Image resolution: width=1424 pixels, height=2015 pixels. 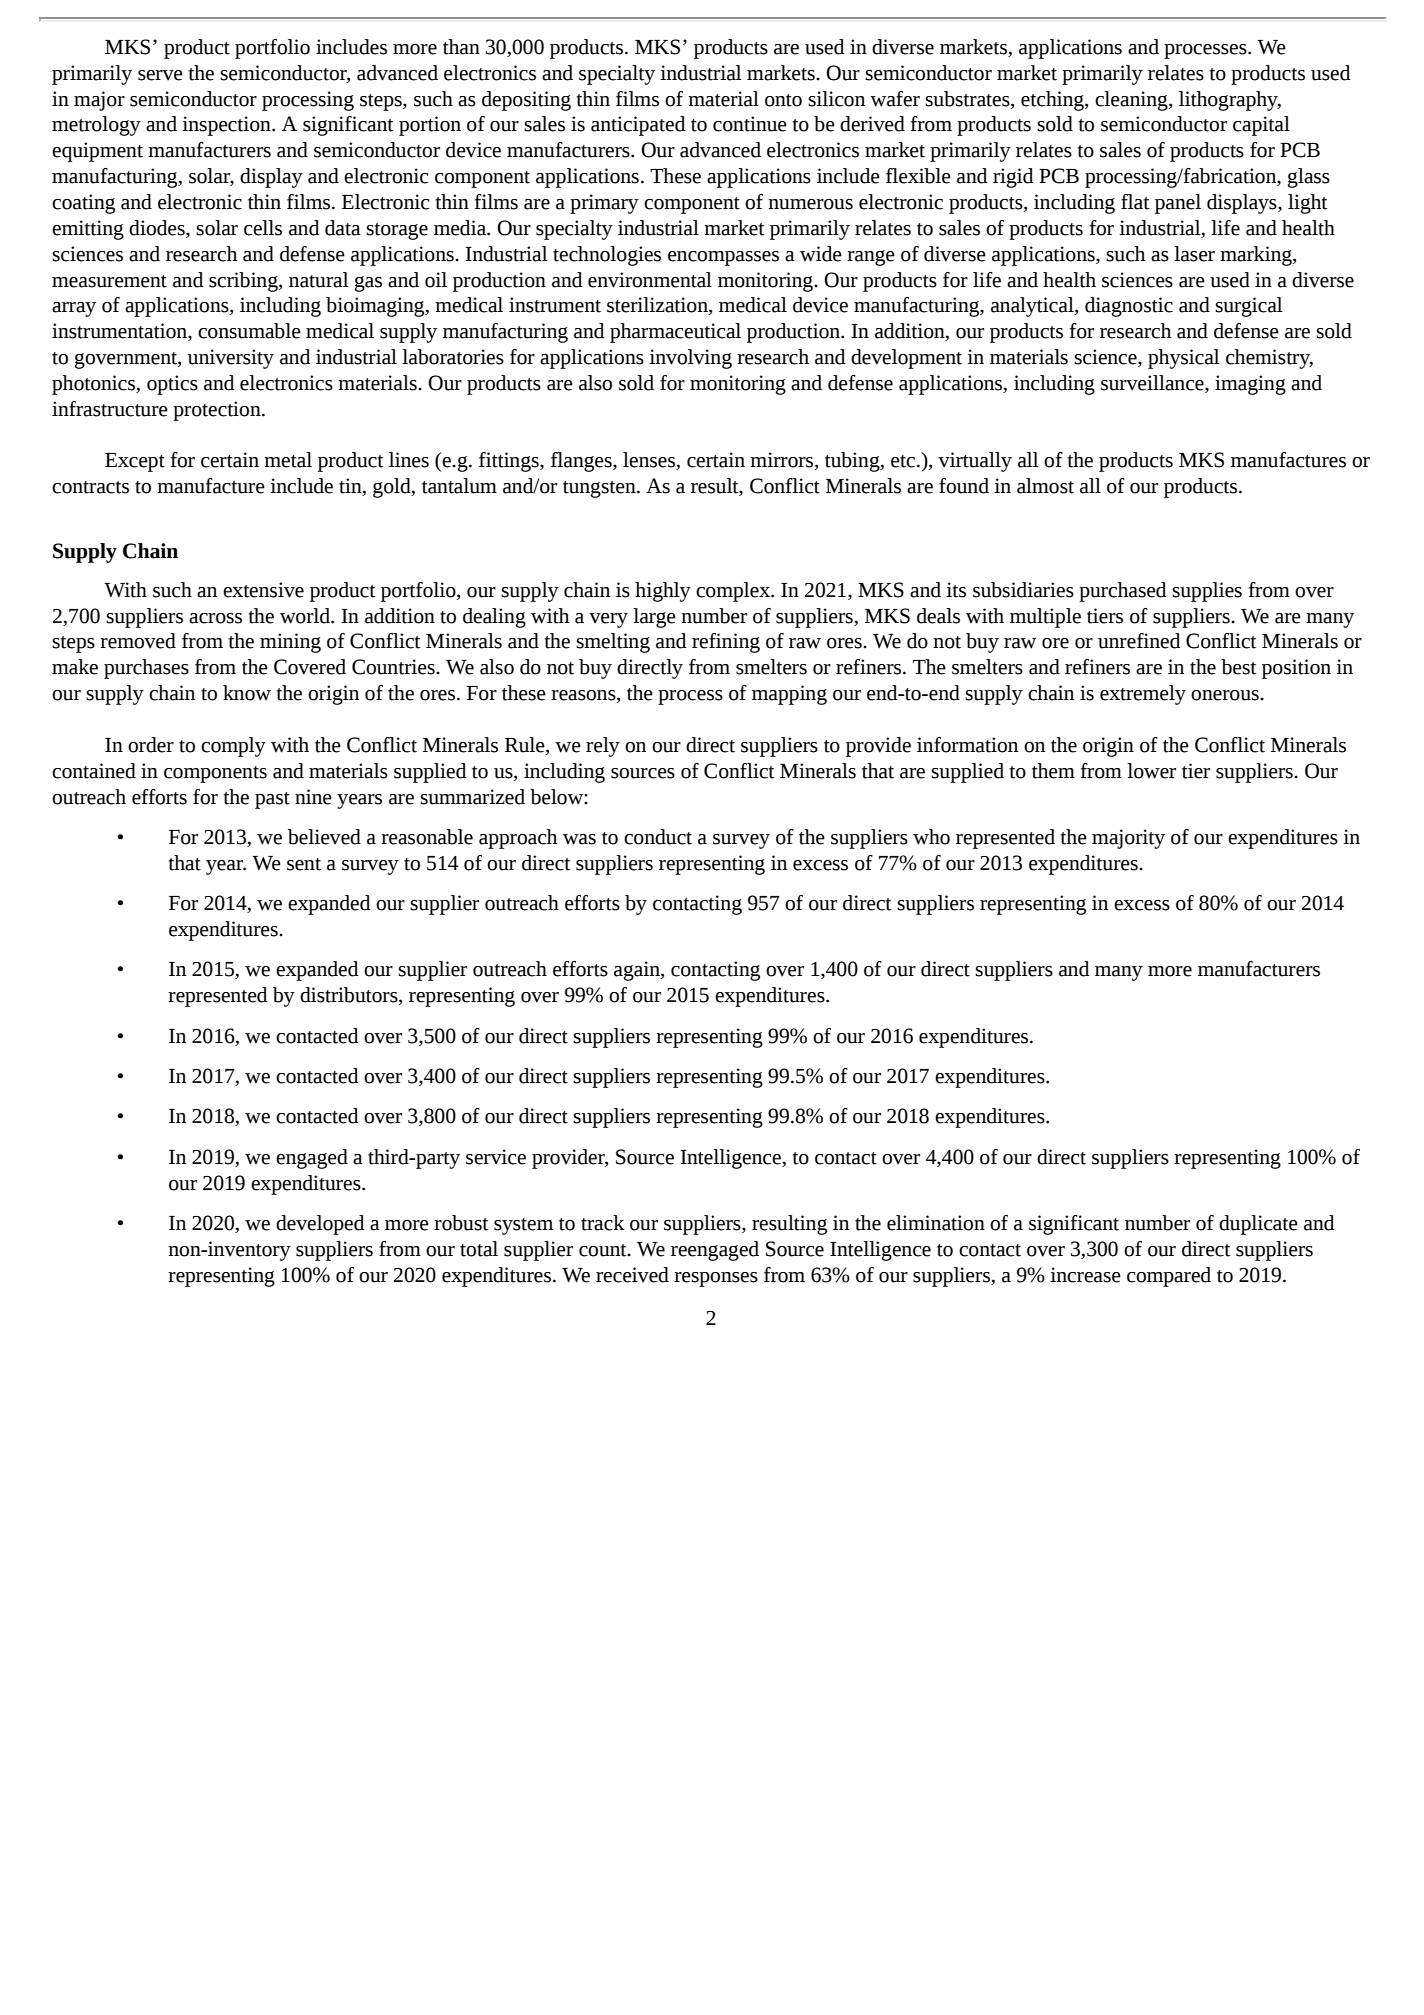 I want to click on unrefined, so click(x=1139, y=641).
